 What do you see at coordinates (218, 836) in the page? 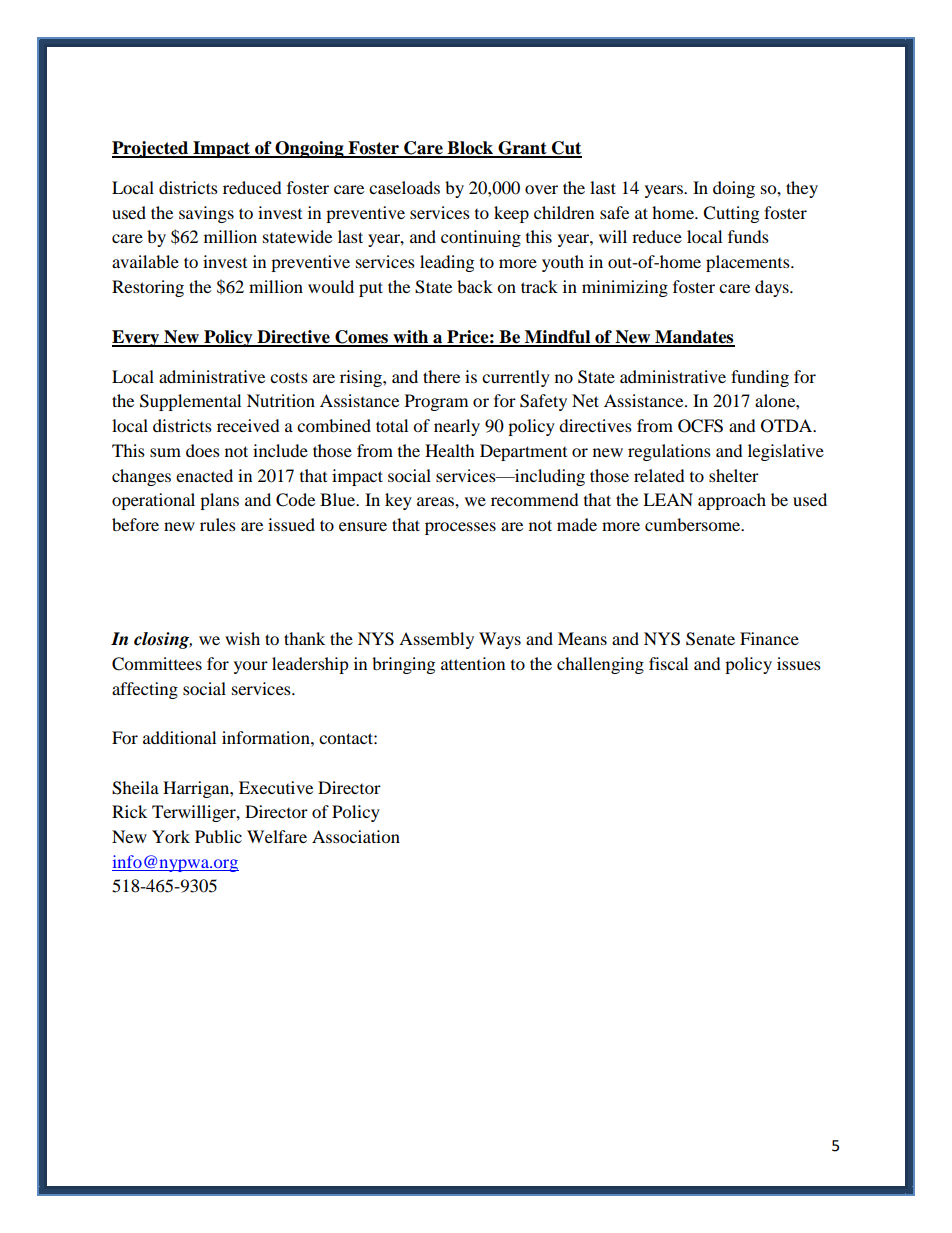
I see `Public` at bounding box center [218, 836].
